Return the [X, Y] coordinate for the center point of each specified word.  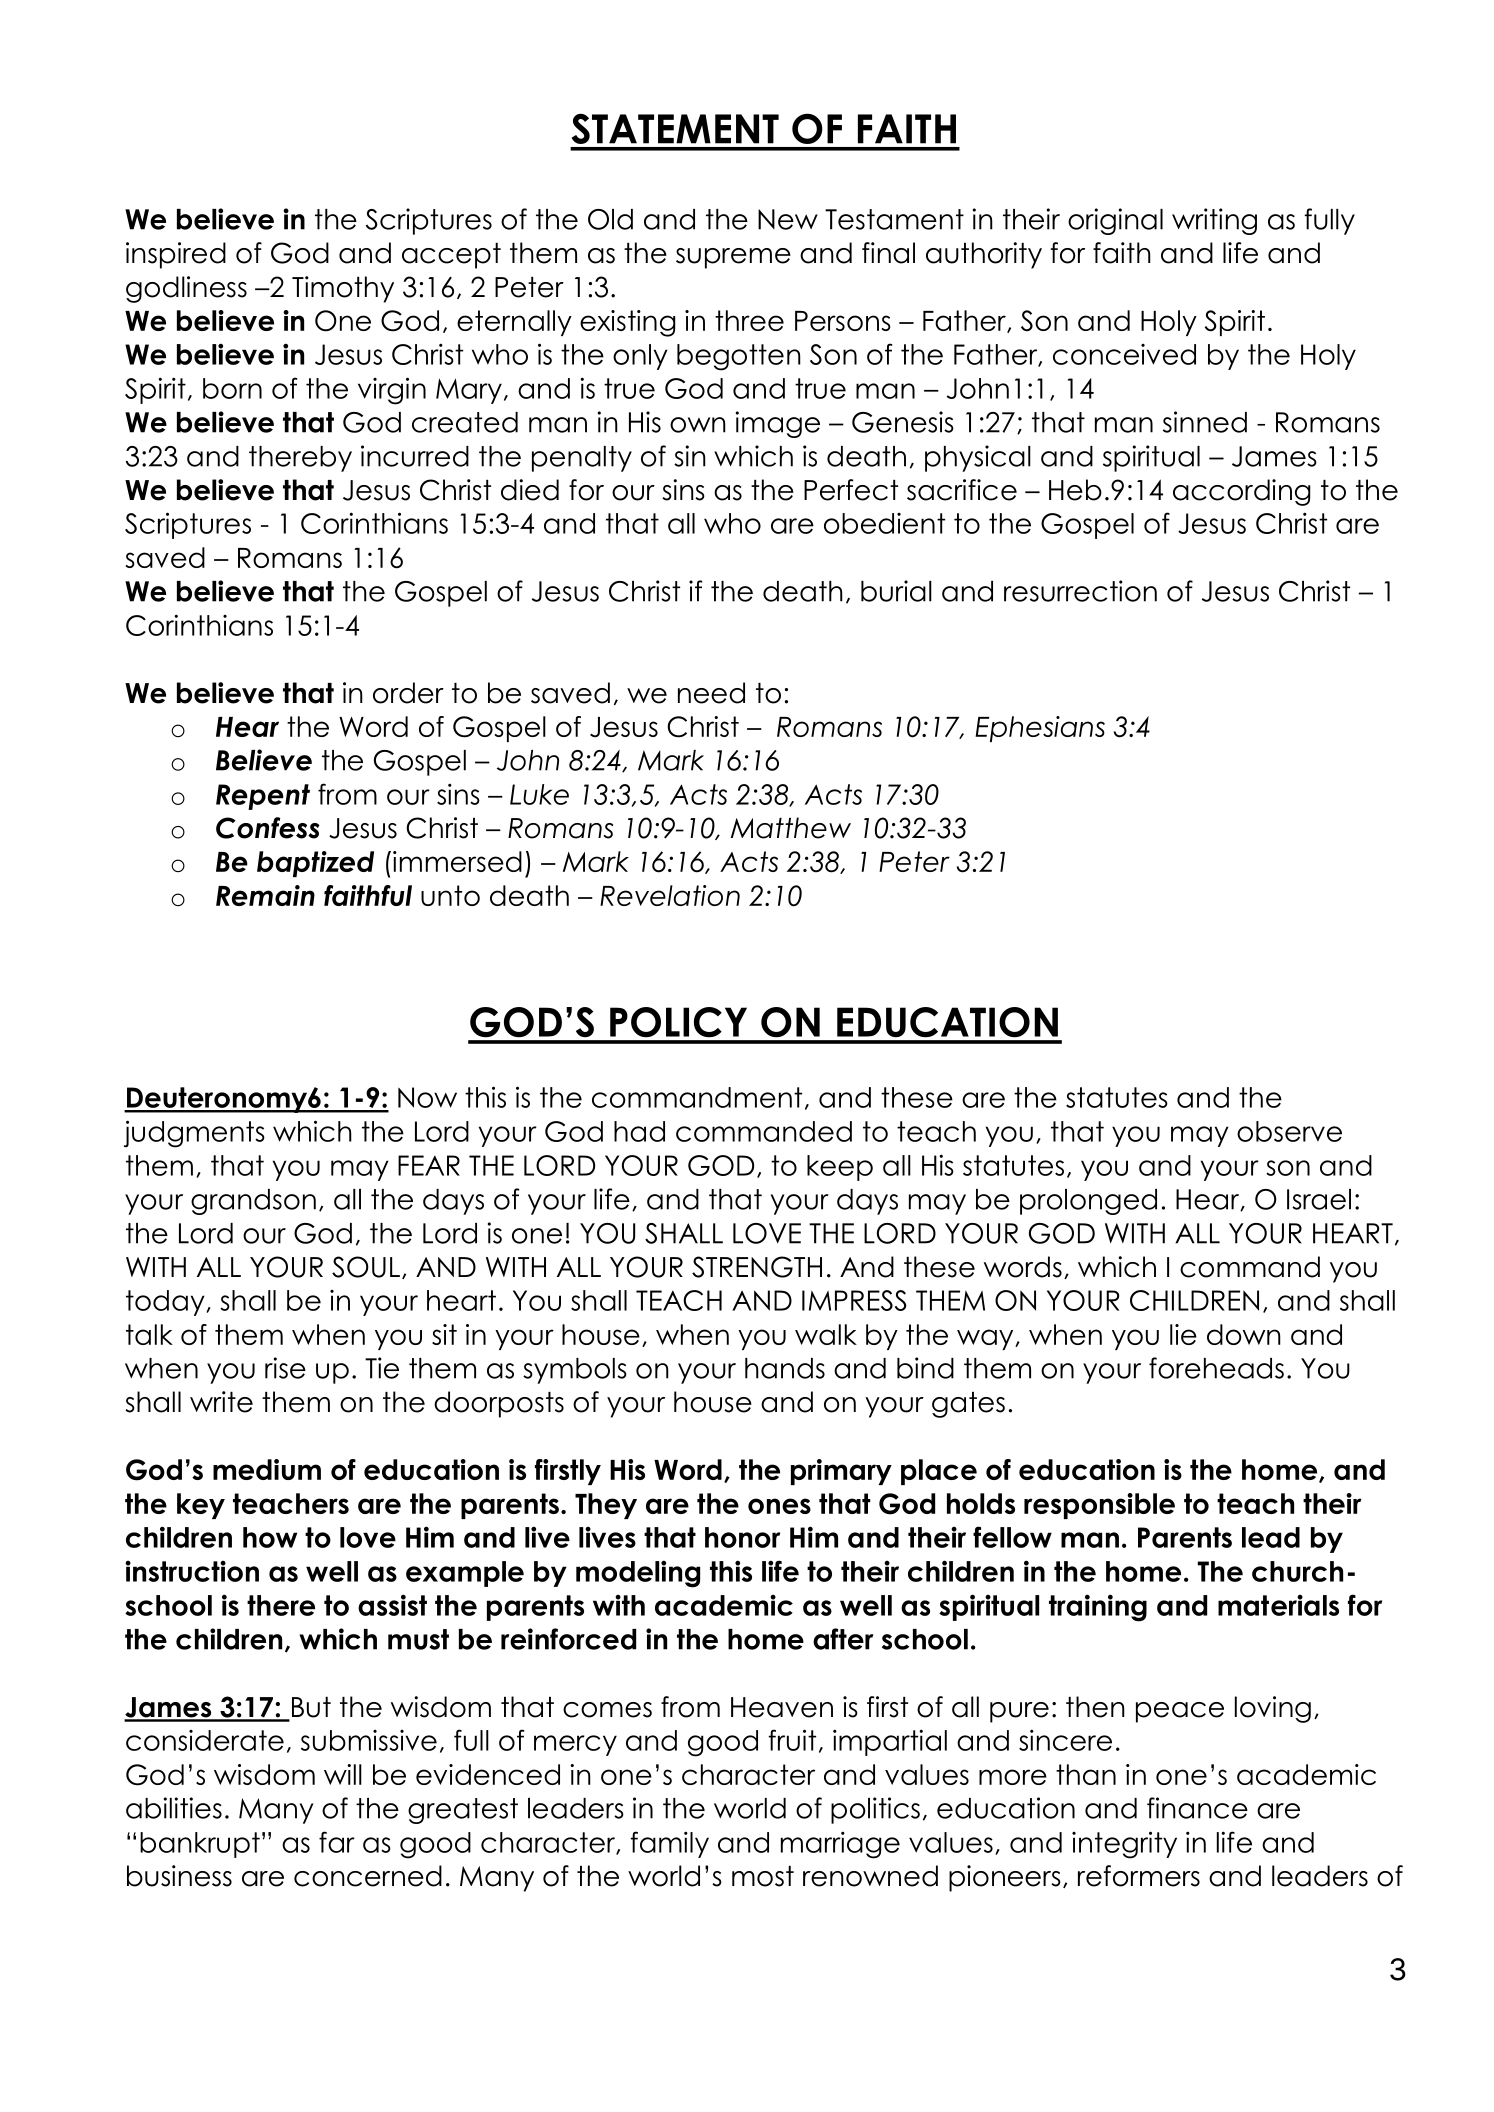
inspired [176, 255]
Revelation [670, 895]
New [788, 219]
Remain [265, 895]
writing [1214, 221]
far [337, 1842]
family [670, 1844]
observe [1289, 1131]
